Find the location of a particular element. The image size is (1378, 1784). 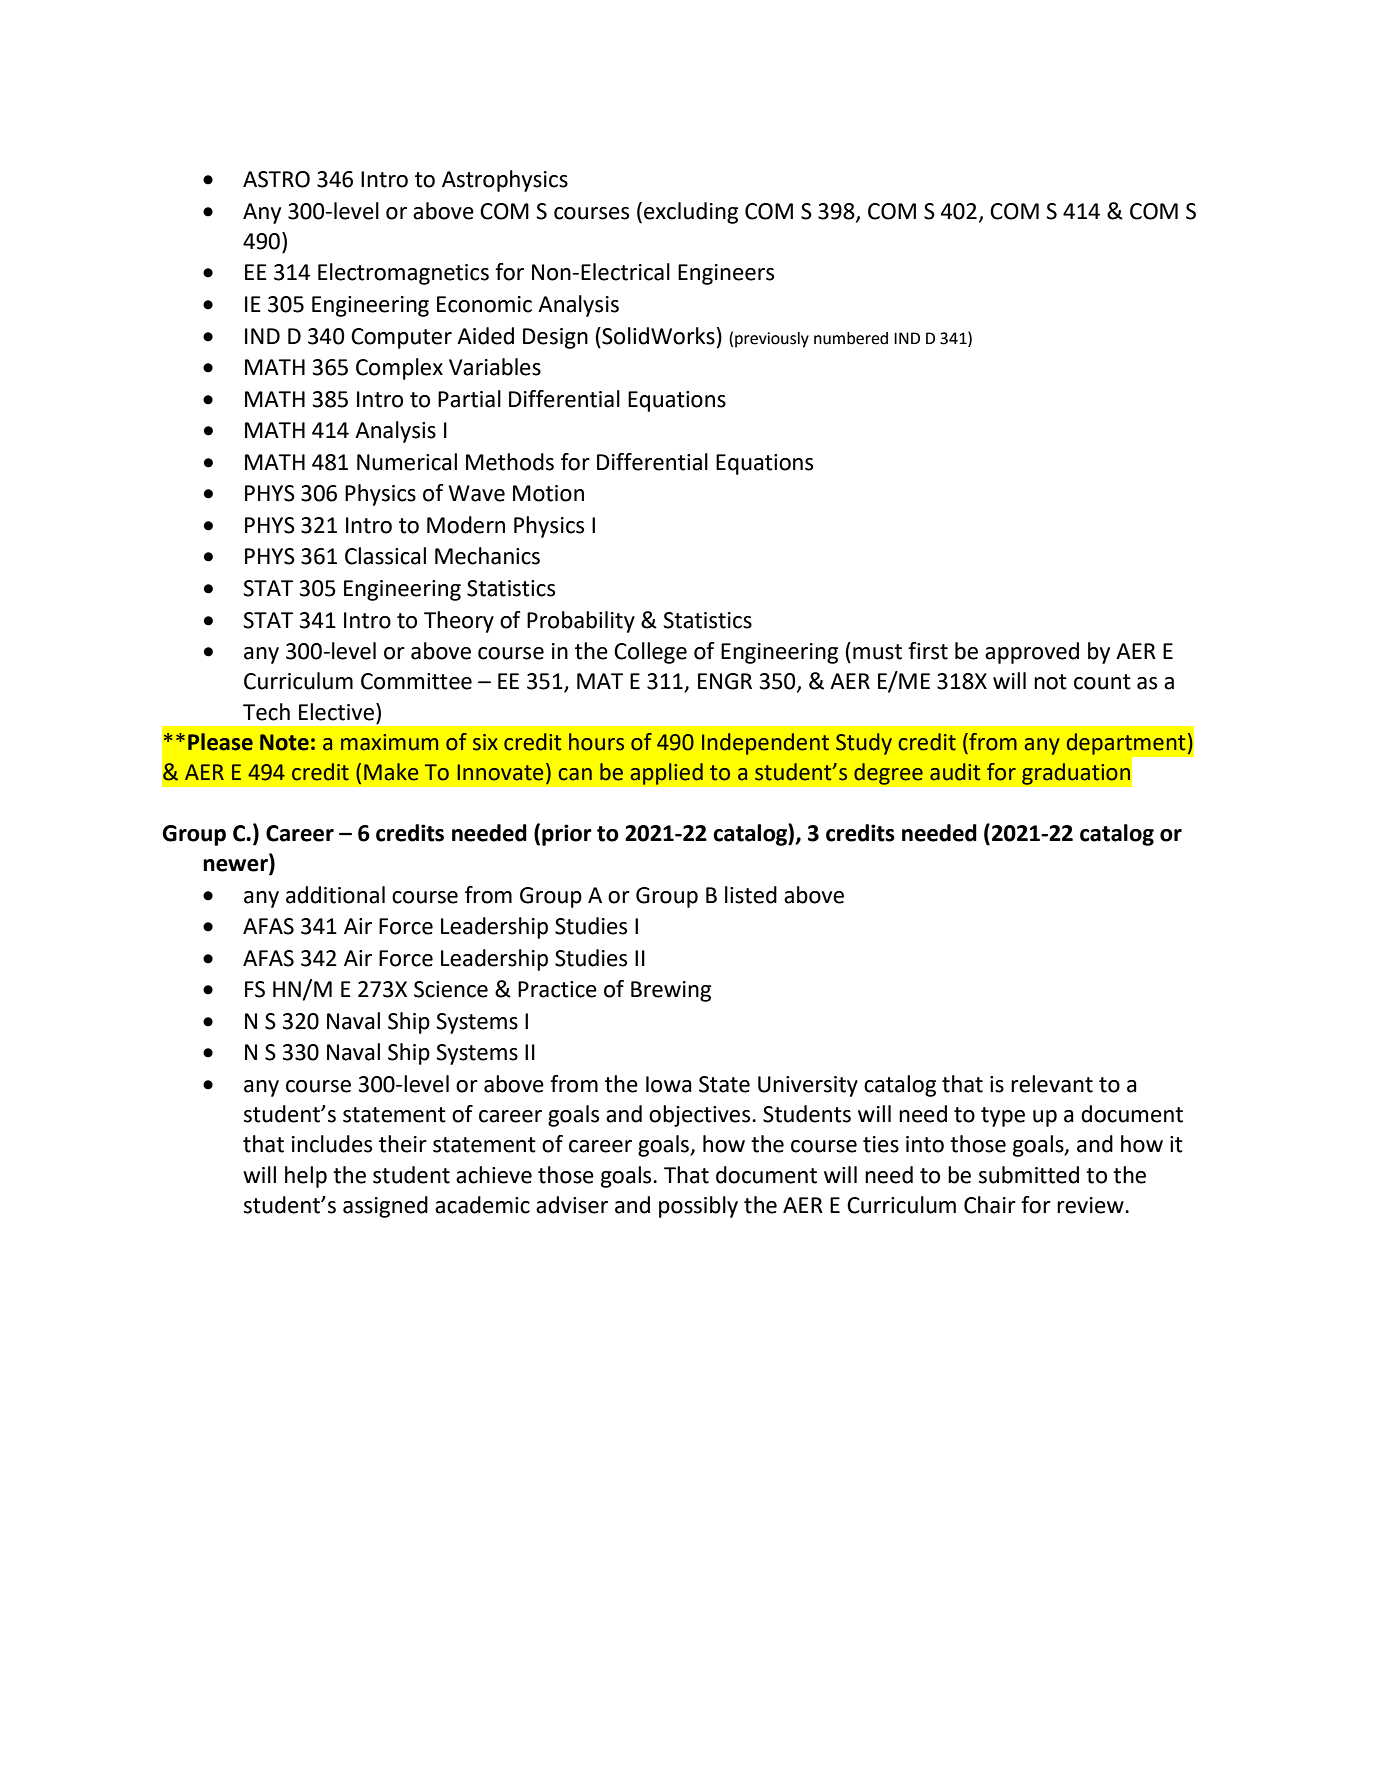

Classical is located at coordinates (385, 556).
